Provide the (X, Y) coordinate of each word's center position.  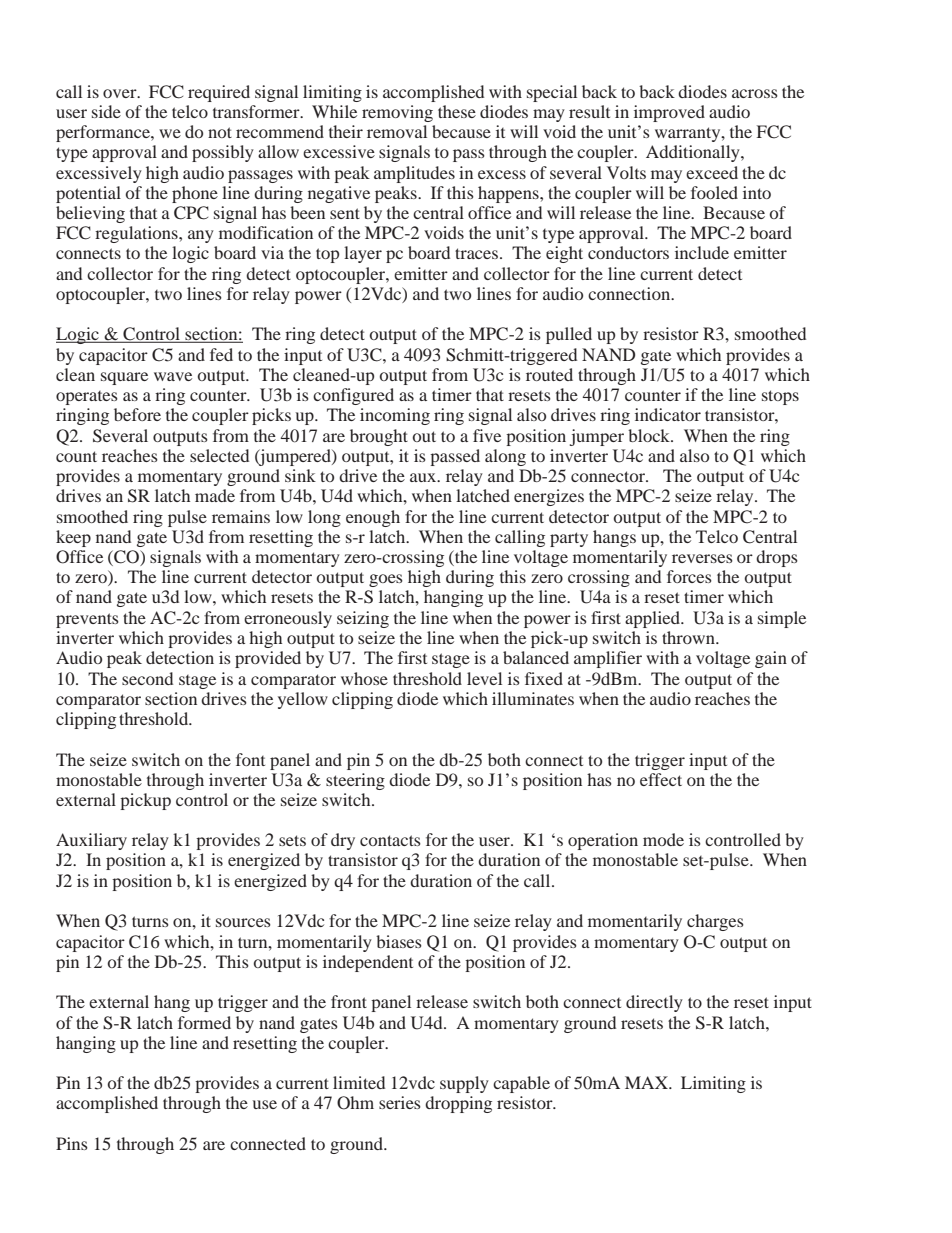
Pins (72, 1143)
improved (669, 113)
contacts (390, 840)
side (106, 111)
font (250, 759)
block (650, 435)
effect (661, 779)
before (137, 414)
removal (397, 131)
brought (379, 437)
